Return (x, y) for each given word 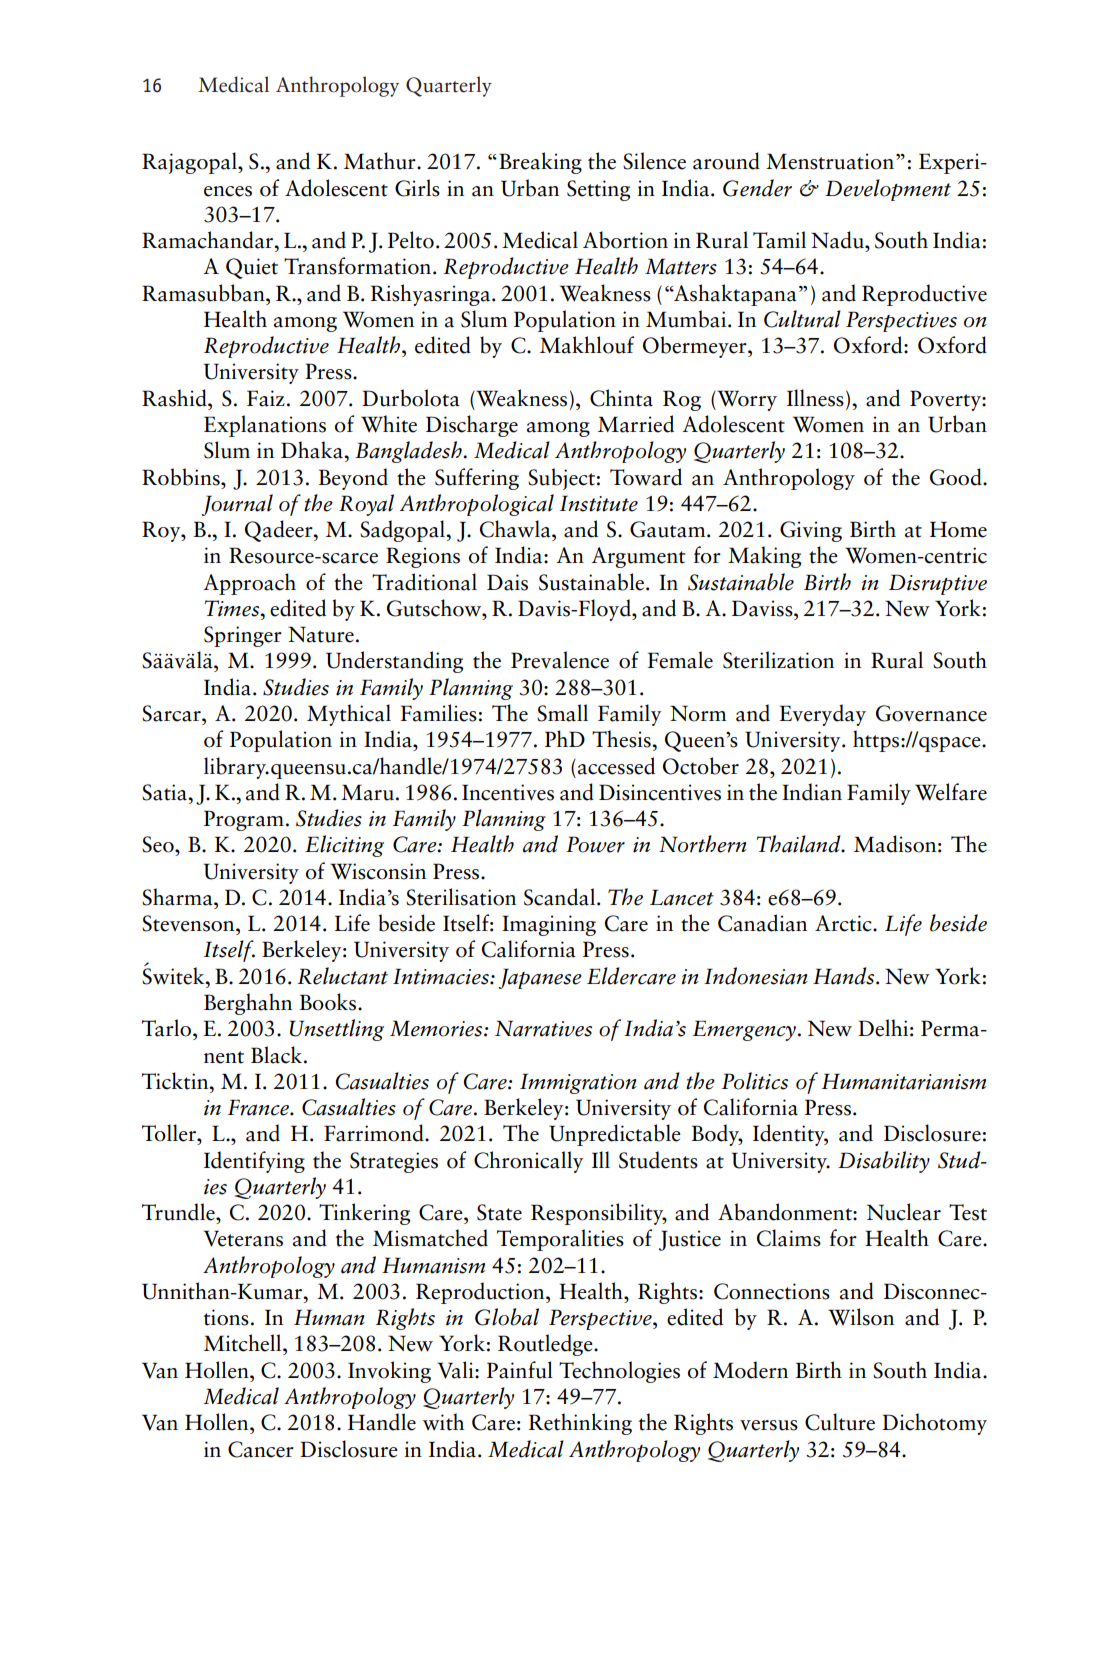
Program (244, 820)
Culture (840, 1422)
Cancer (261, 1449)
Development (888, 190)
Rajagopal (190, 163)
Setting (598, 190)
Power (595, 844)
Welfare (951, 792)
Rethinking (580, 1424)
